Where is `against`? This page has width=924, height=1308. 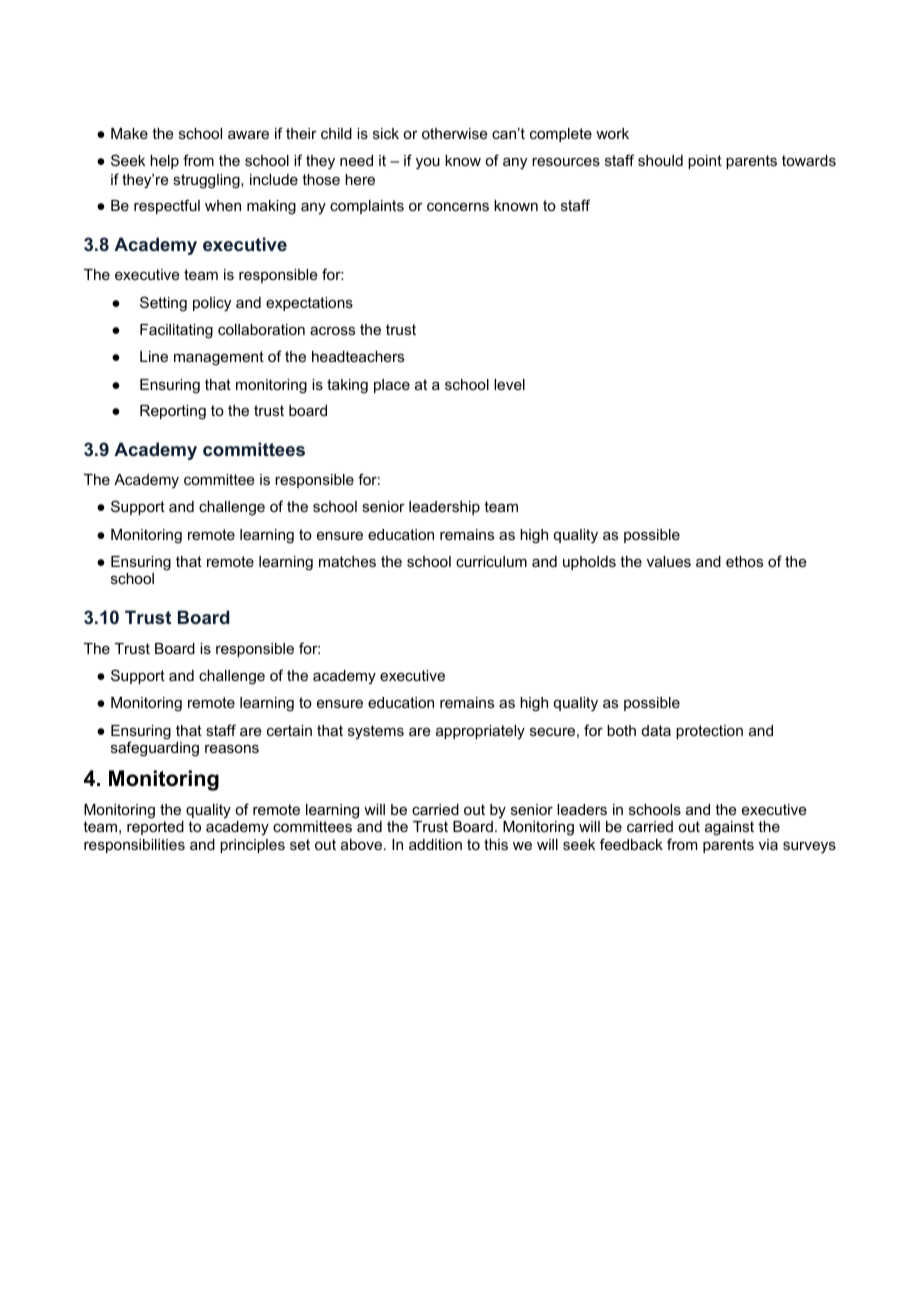
against is located at coordinates (729, 828).
